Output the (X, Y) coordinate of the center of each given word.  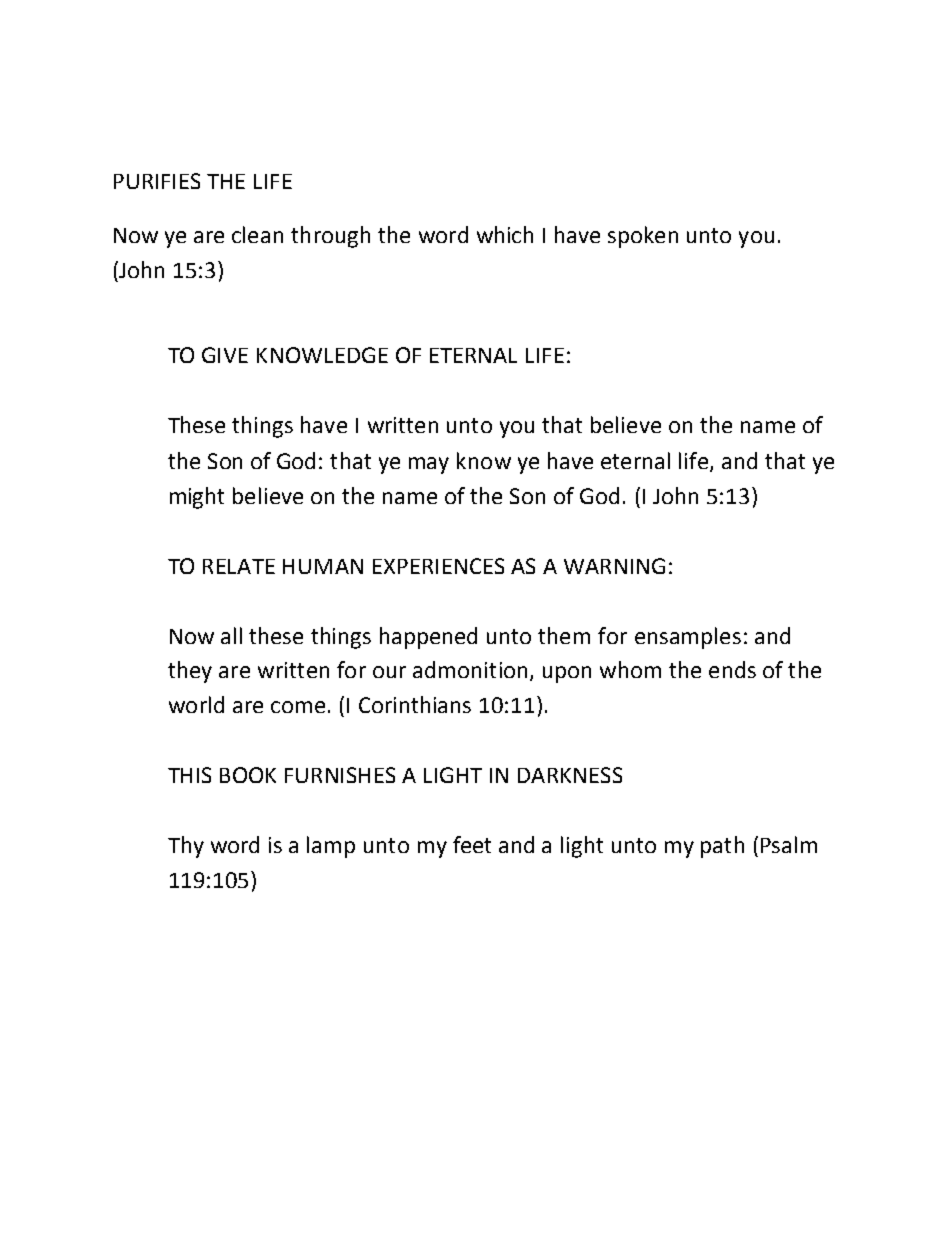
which (505, 234)
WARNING (614, 566)
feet (472, 844)
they (190, 672)
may (429, 465)
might (197, 498)
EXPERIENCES (438, 566)
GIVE (225, 355)
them (564, 635)
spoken (643, 237)
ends (732, 669)
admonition (470, 669)
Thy (186, 847)
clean (257, 234)
